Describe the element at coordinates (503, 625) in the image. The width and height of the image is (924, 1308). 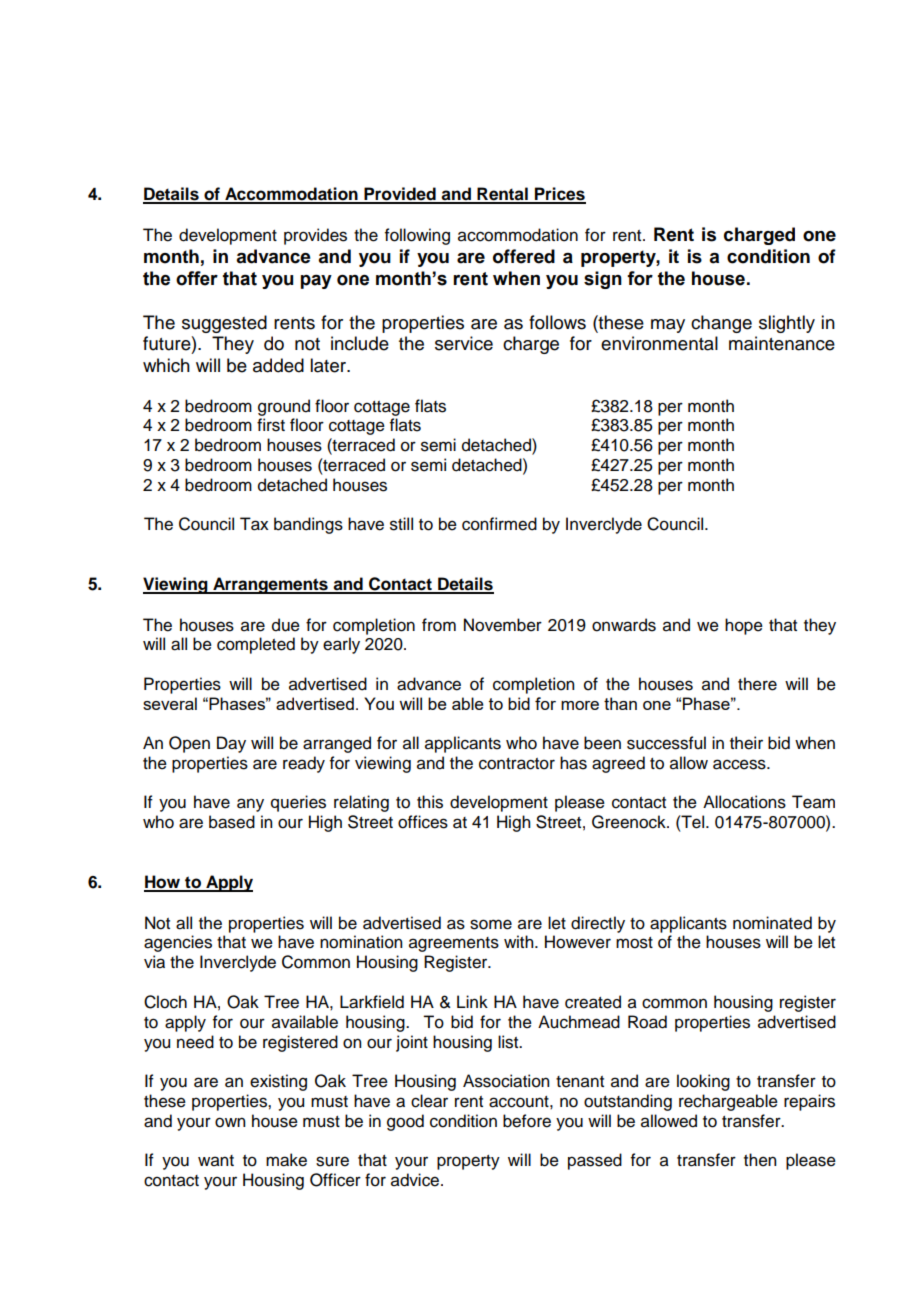
I see `November` at that location.
